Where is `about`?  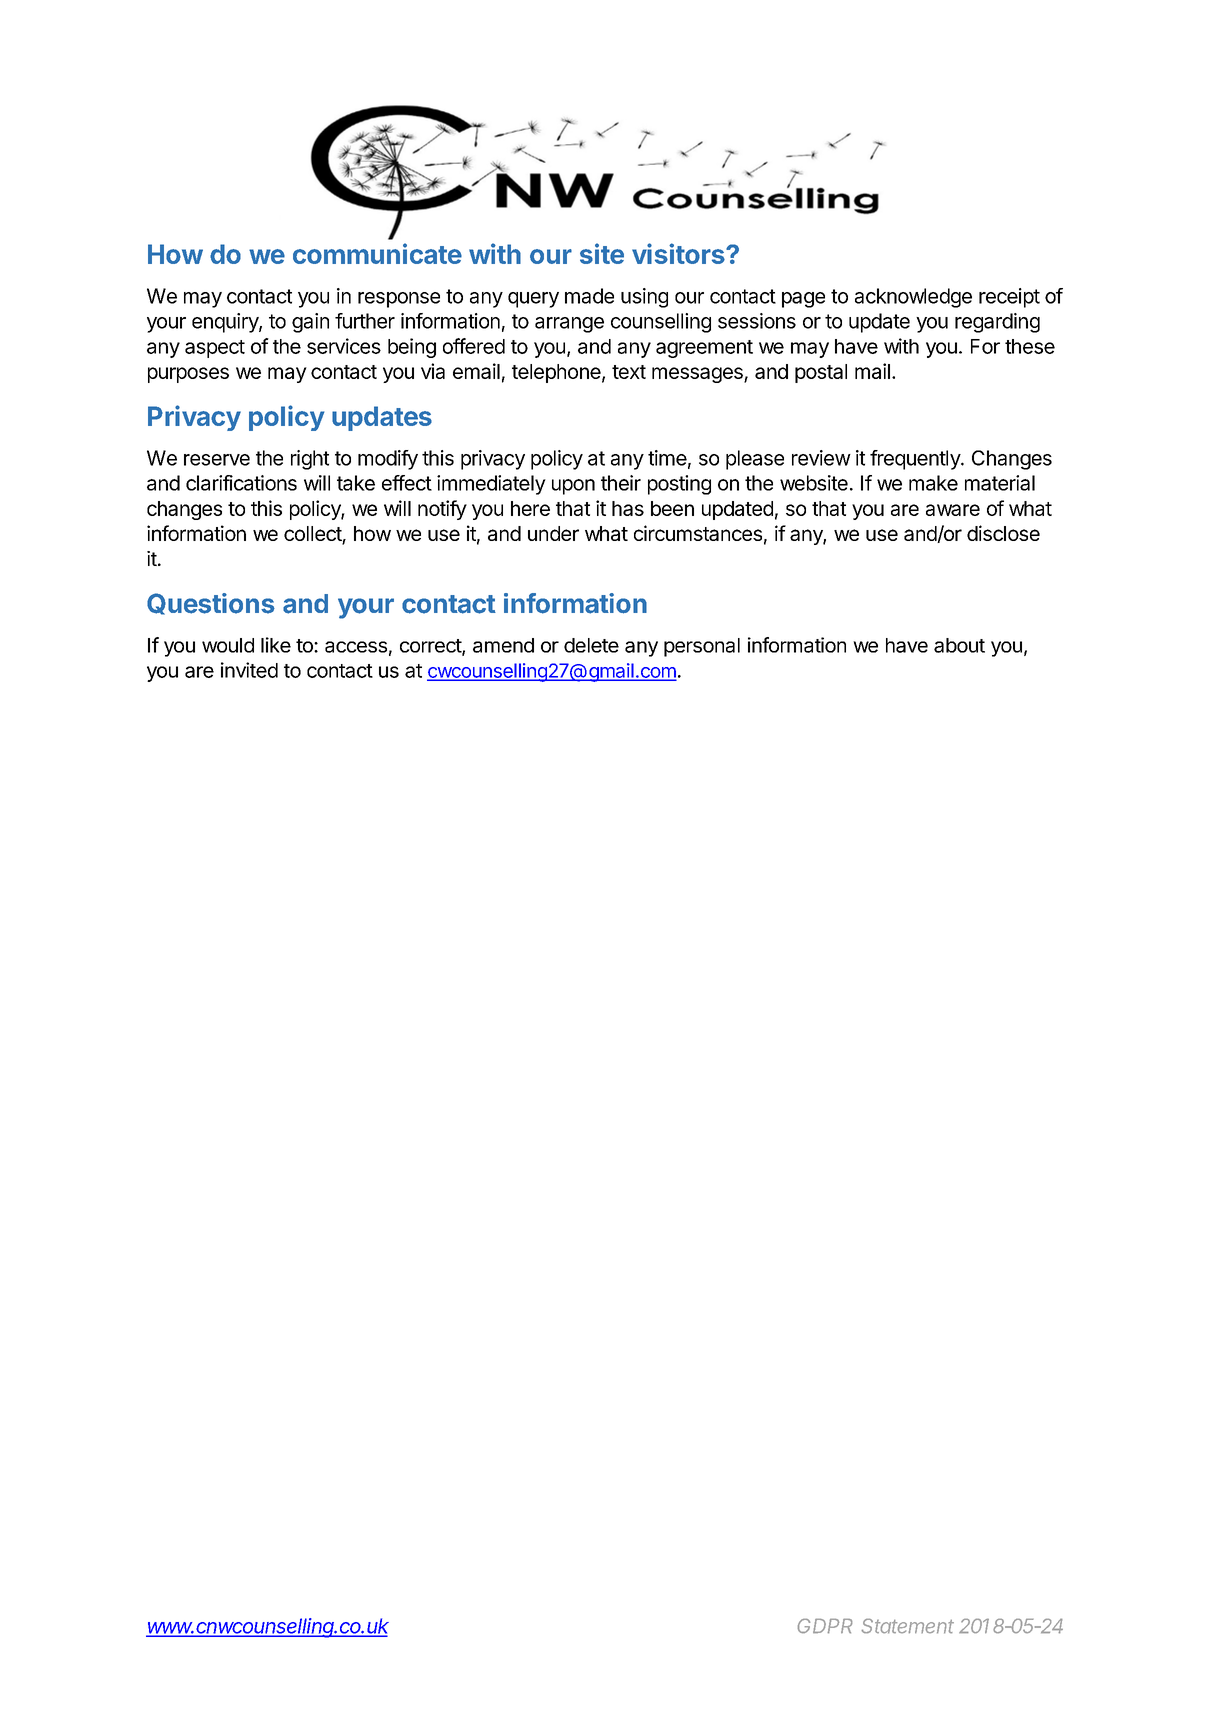
about is located at coordinates (959, 645).
